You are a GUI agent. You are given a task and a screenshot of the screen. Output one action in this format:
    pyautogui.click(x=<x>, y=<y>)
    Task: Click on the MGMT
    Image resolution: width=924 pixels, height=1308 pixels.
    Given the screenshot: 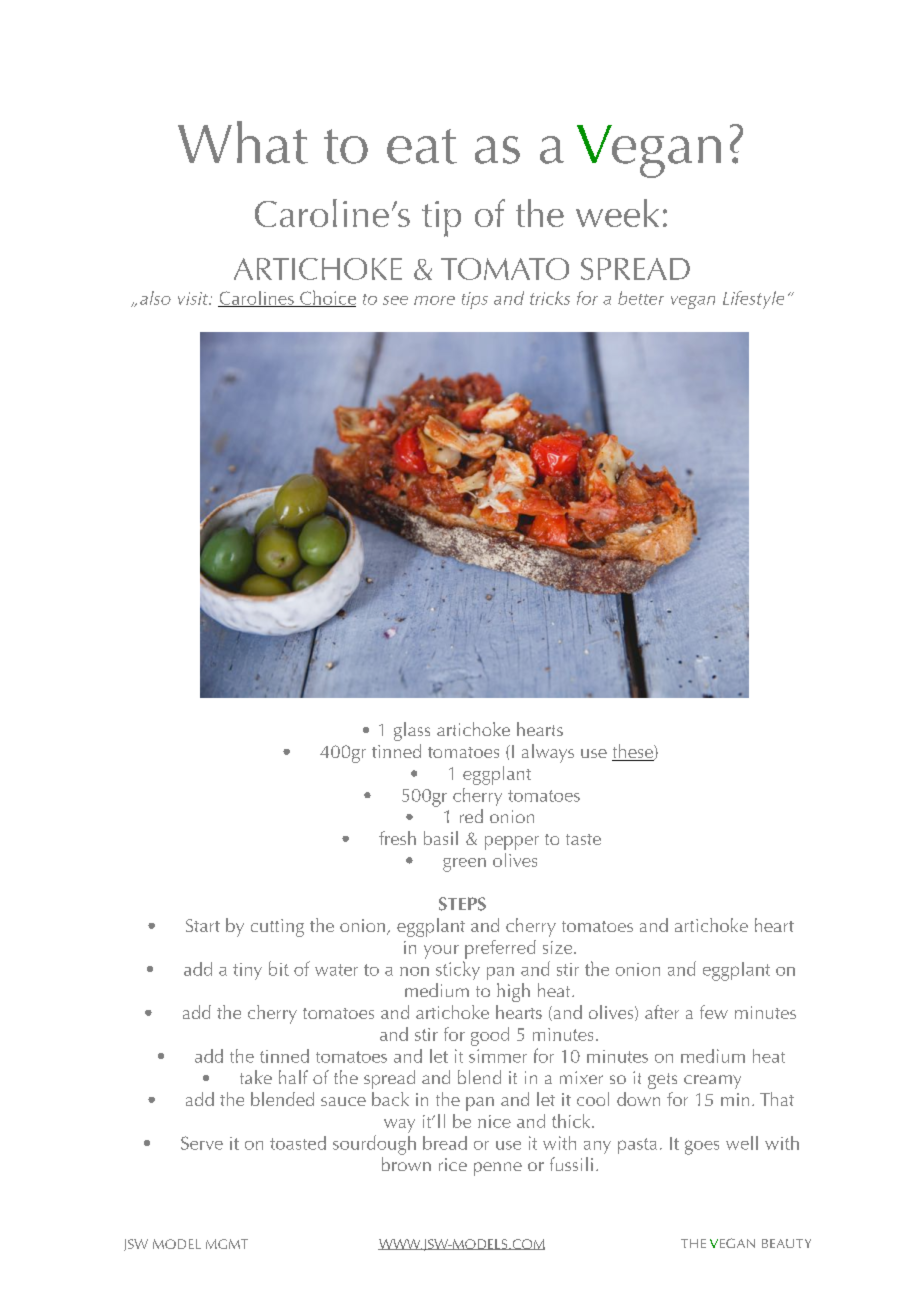 What is the action you would take?
    pyautogui.click(x=227, y=1244)
